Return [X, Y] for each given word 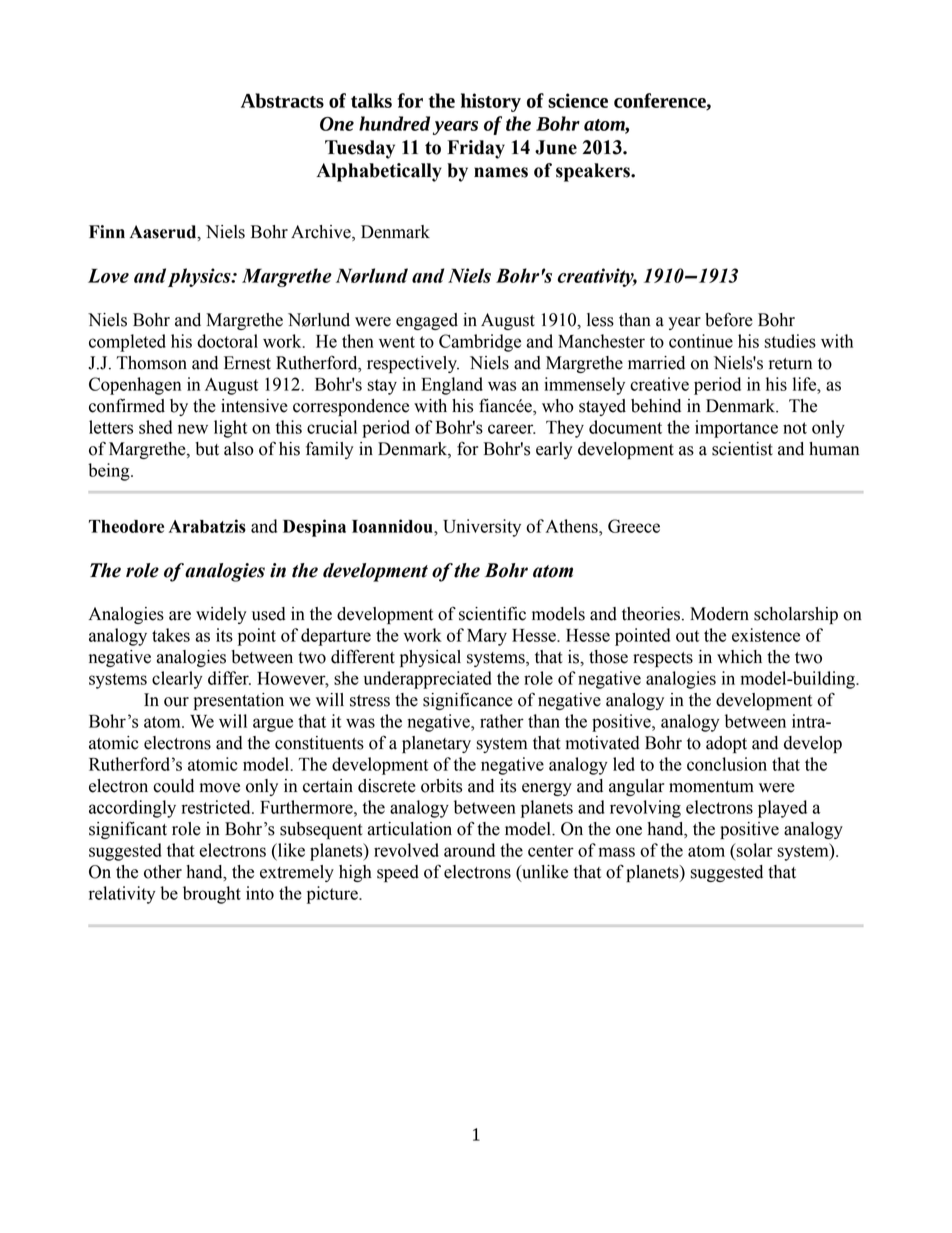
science [578, 100]
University [482, 528]
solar [753, 850]
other [163, 872]
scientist [742, 449]
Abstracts [282, 100]
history [491, 102]
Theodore [126, 526]
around [469, 850]
